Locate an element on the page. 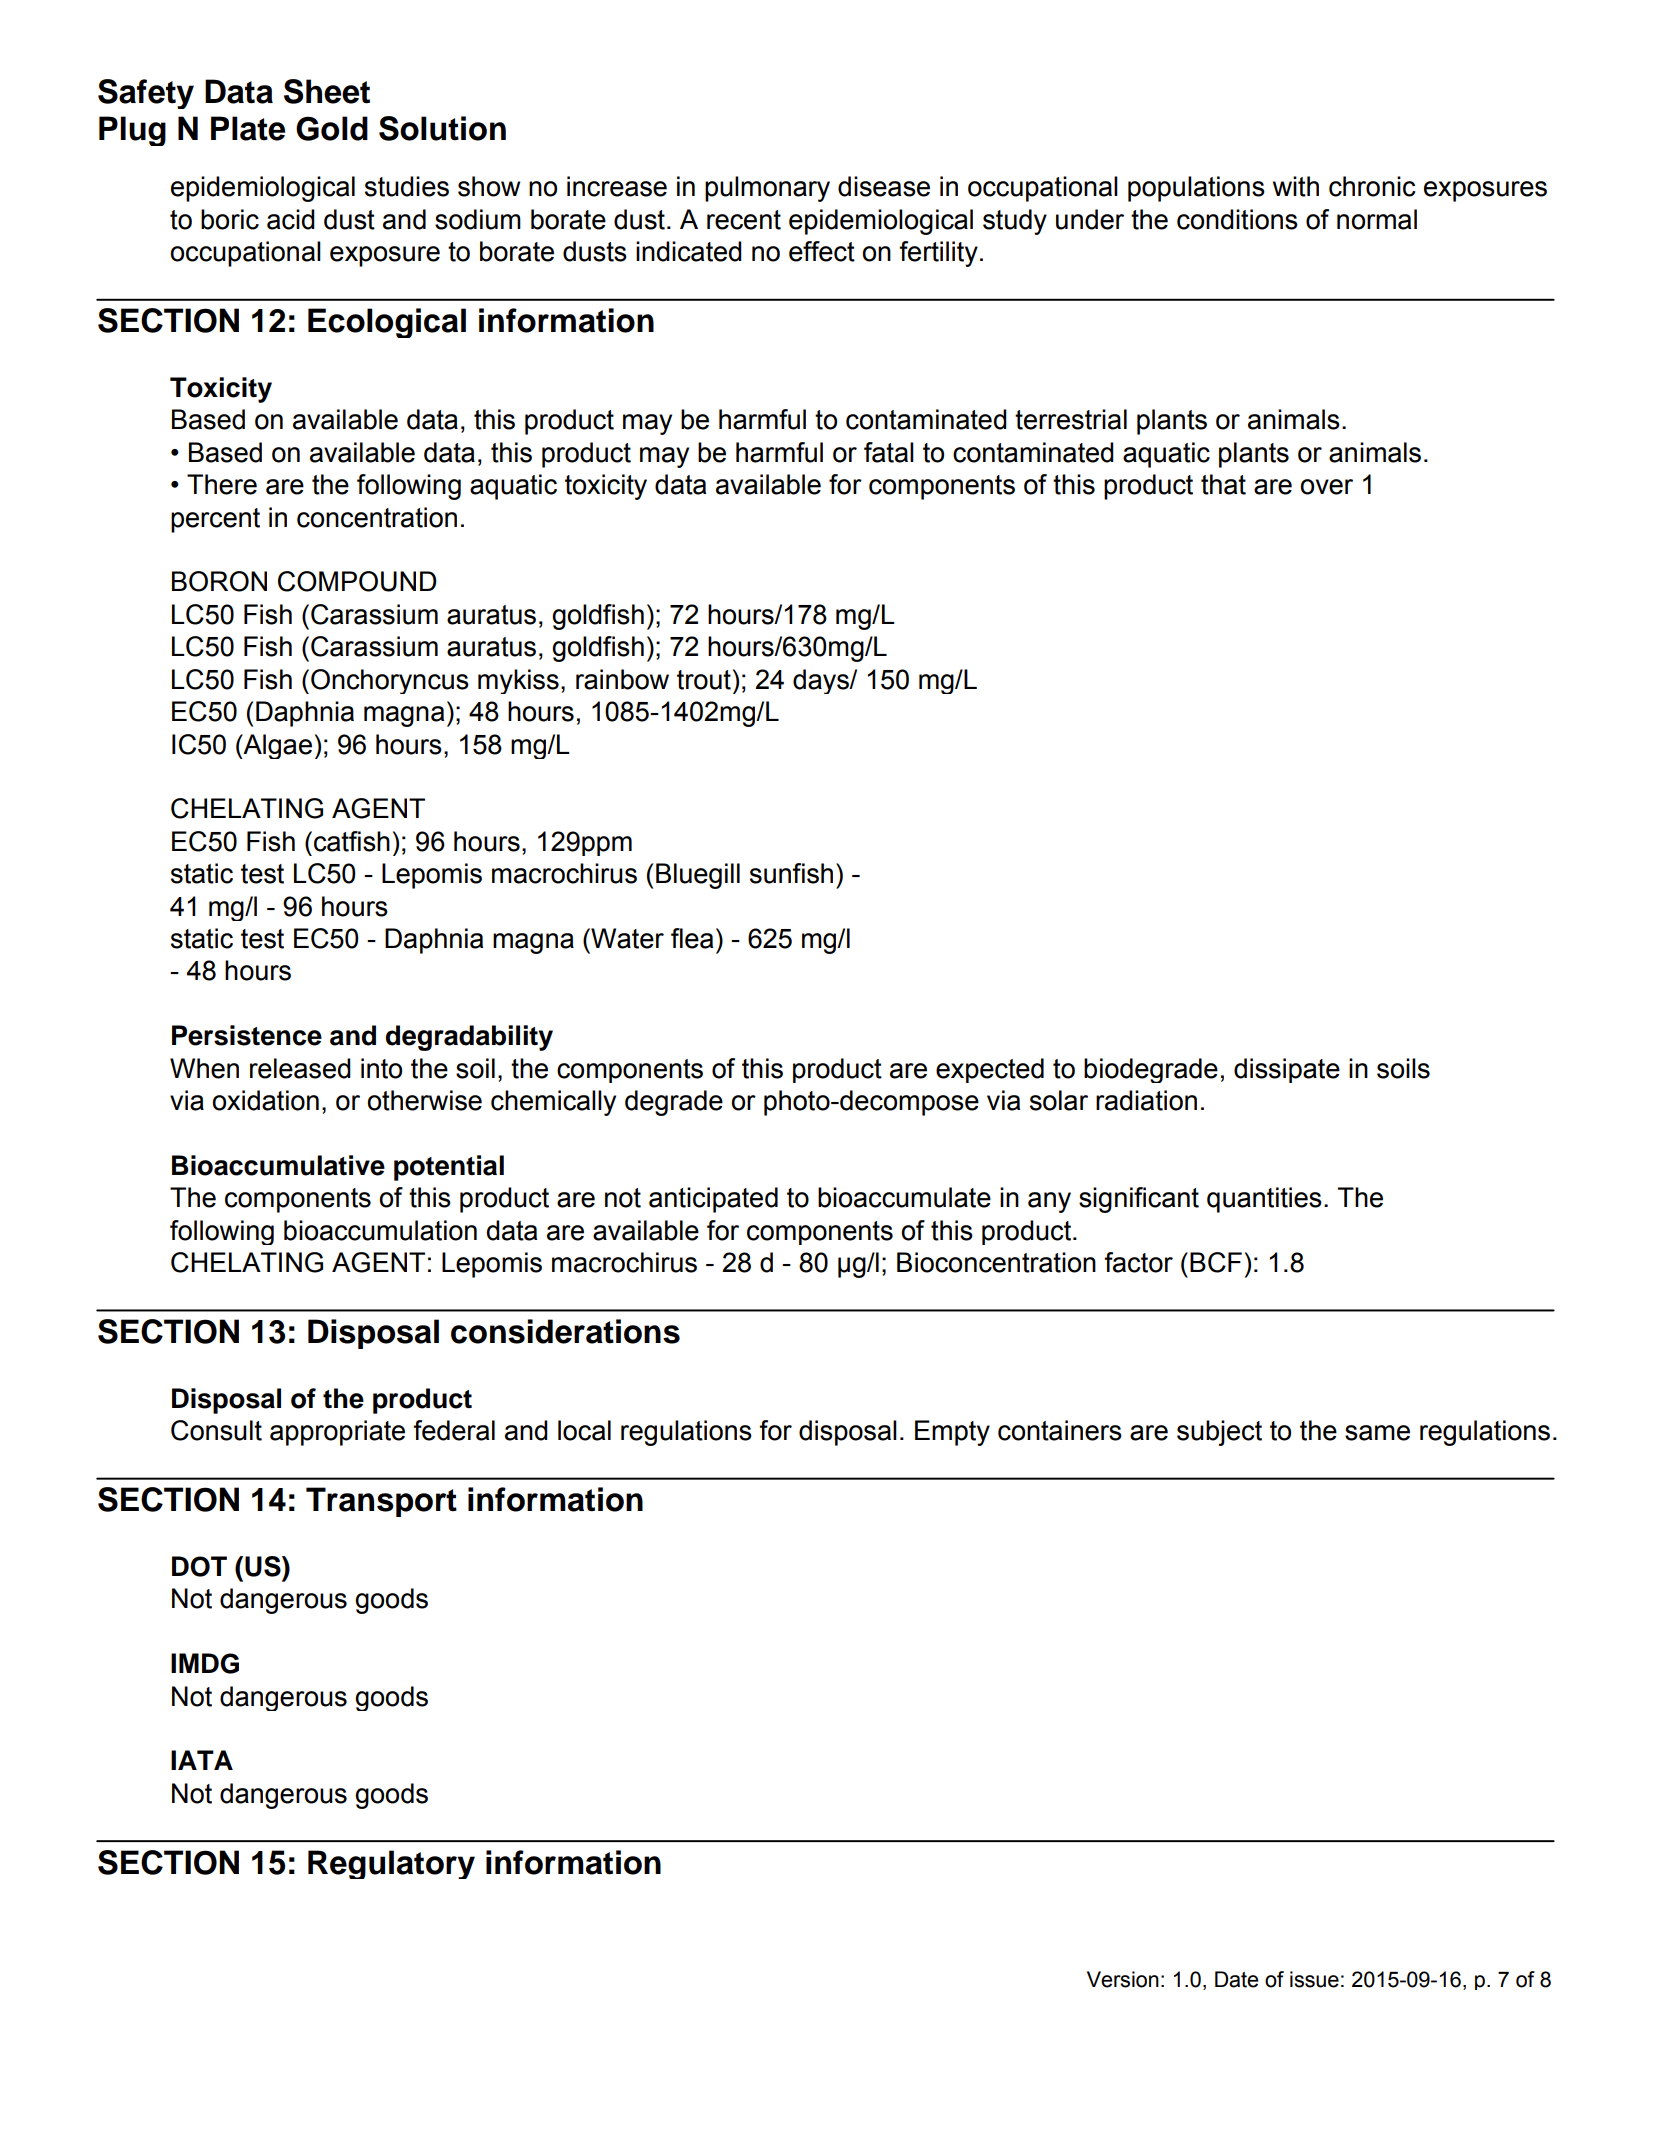 The image size is (1653, 2139). pulmonary is located at coordinates (767, 189).
